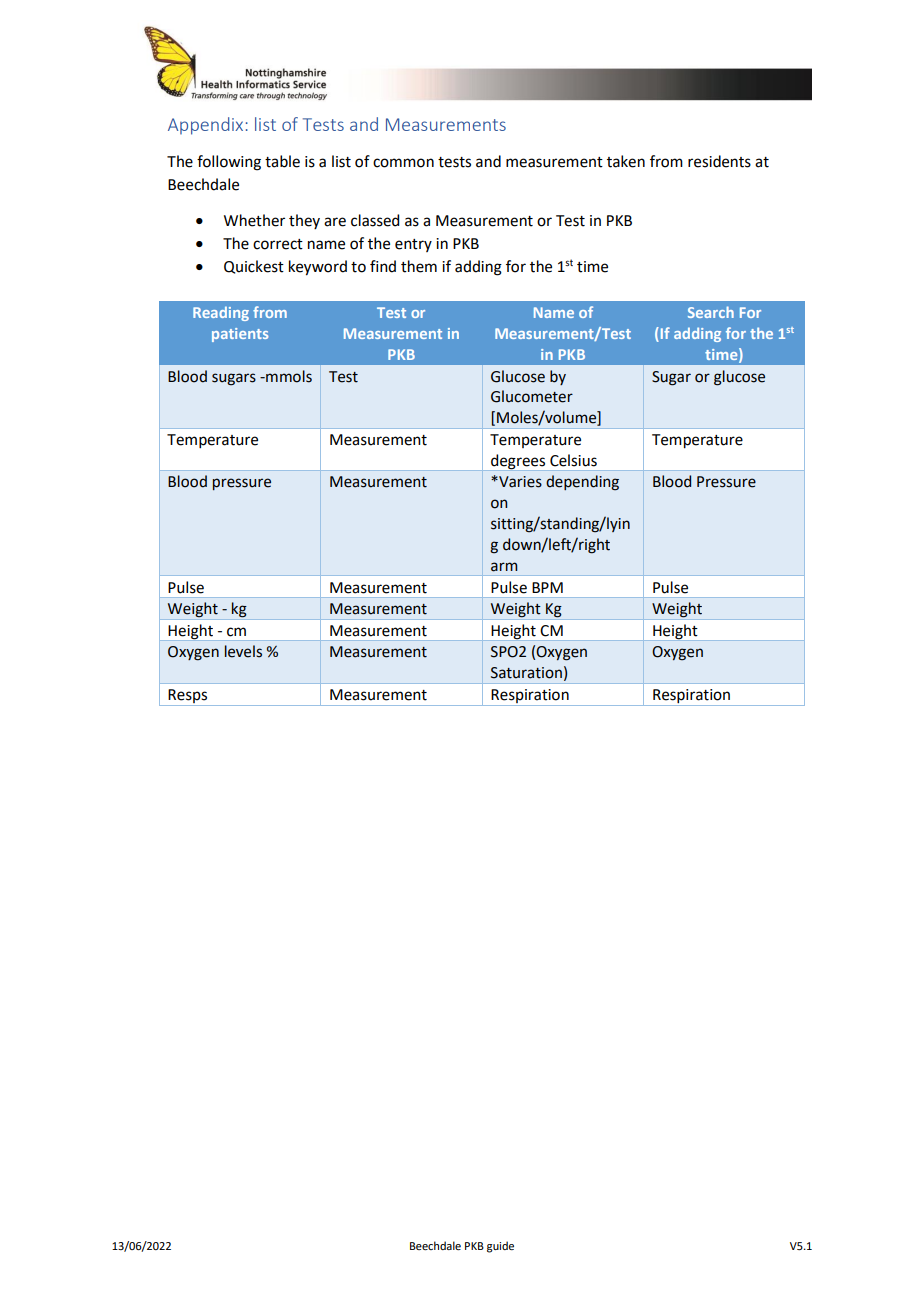  I want to click on BPM, so click(547, 587).
